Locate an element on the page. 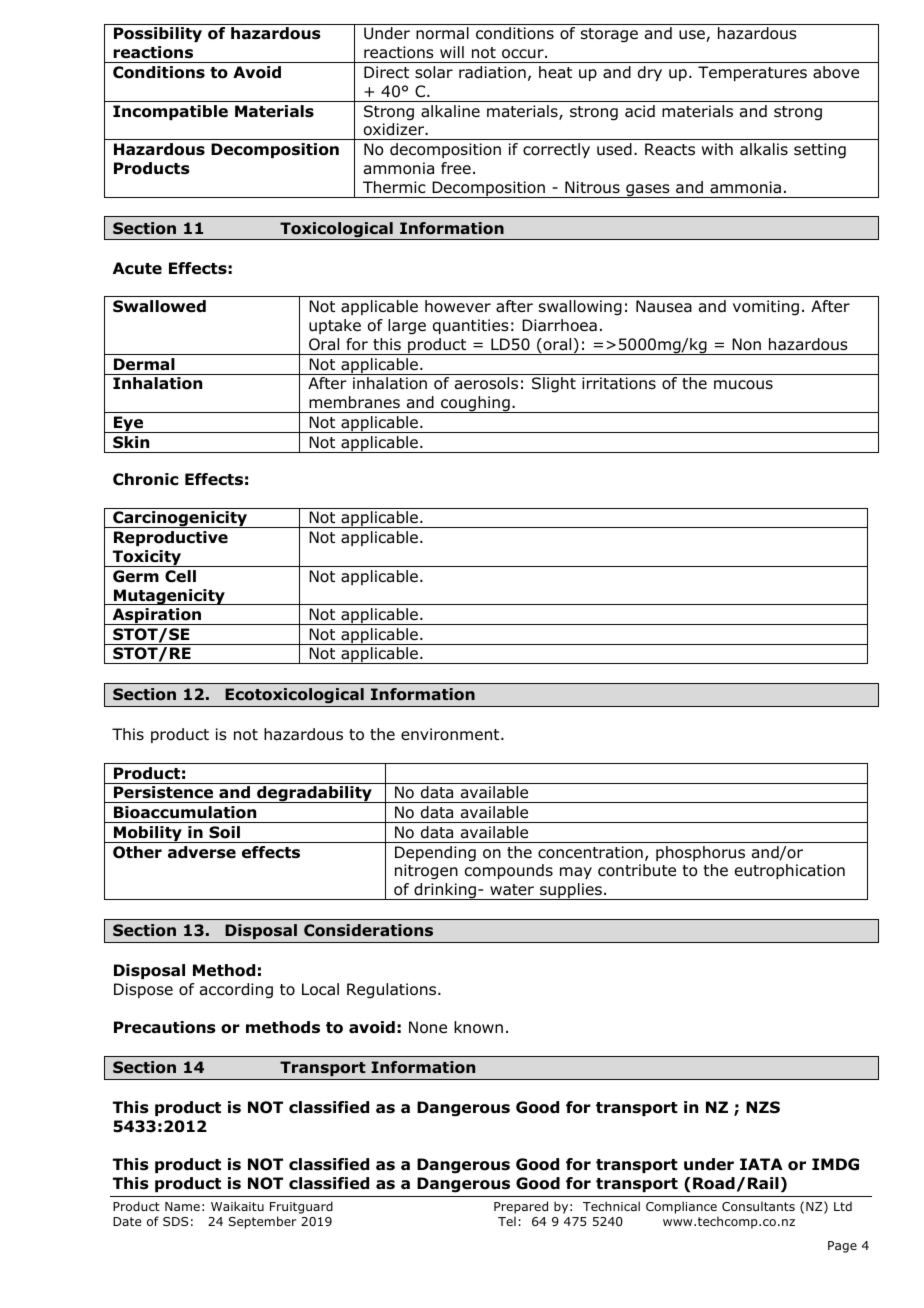 Image resolution: width=924 pixels, height=1308 pixels. coughing is located at coordinates (475, 404).
